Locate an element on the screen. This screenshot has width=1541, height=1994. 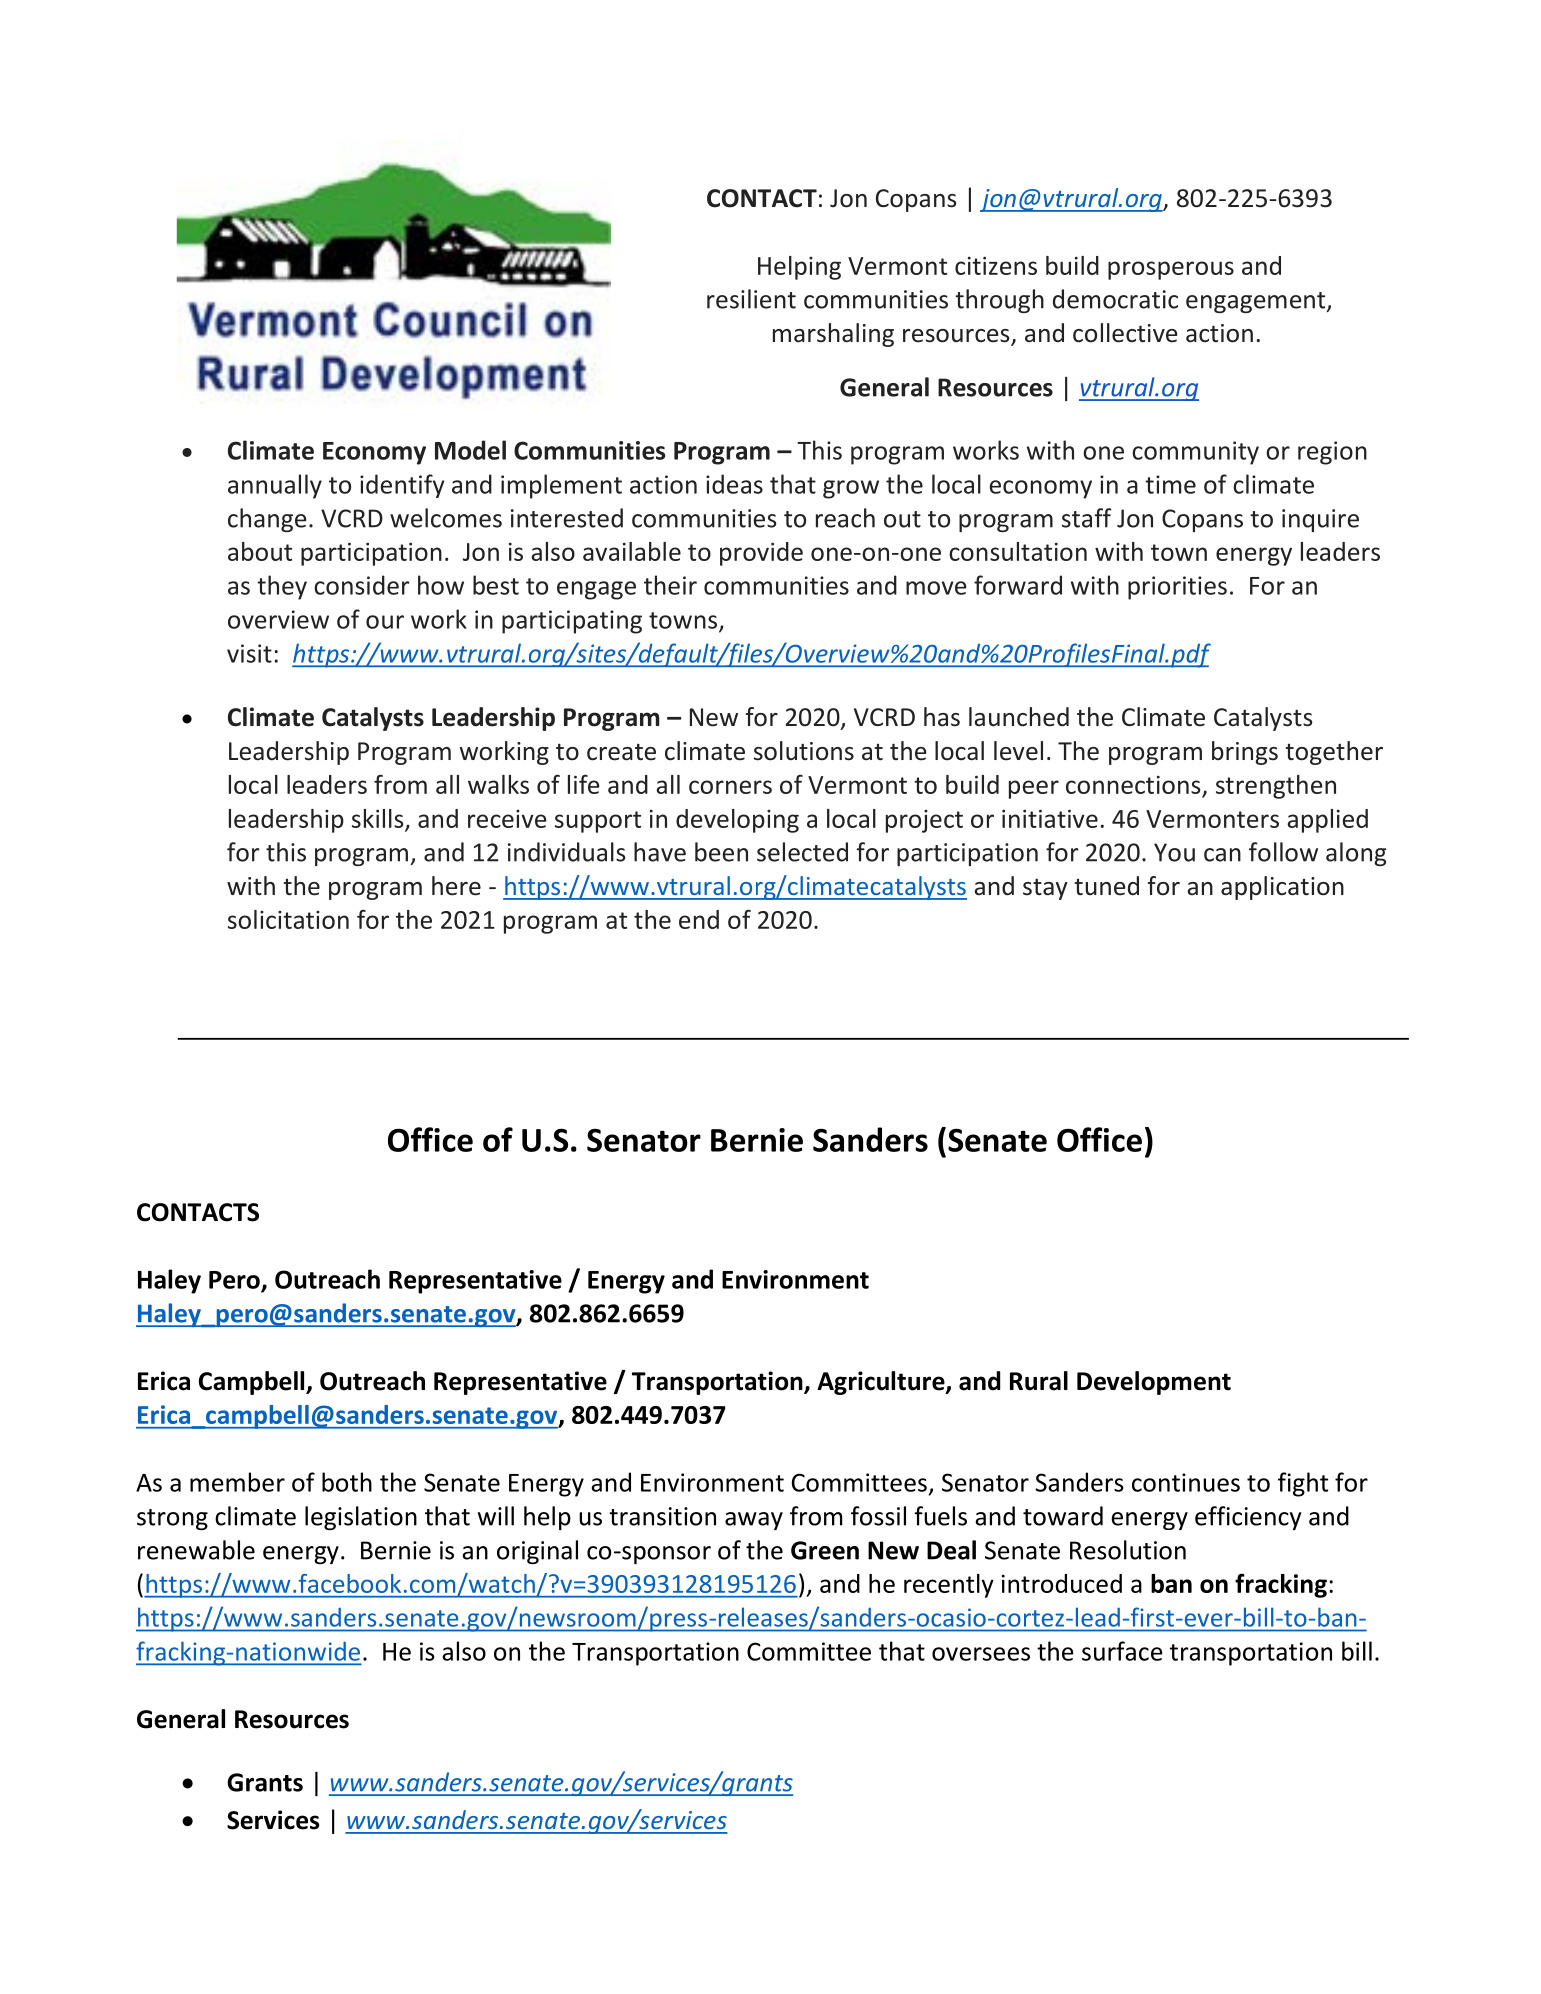
Green is located at coordinates (825, 1550).
